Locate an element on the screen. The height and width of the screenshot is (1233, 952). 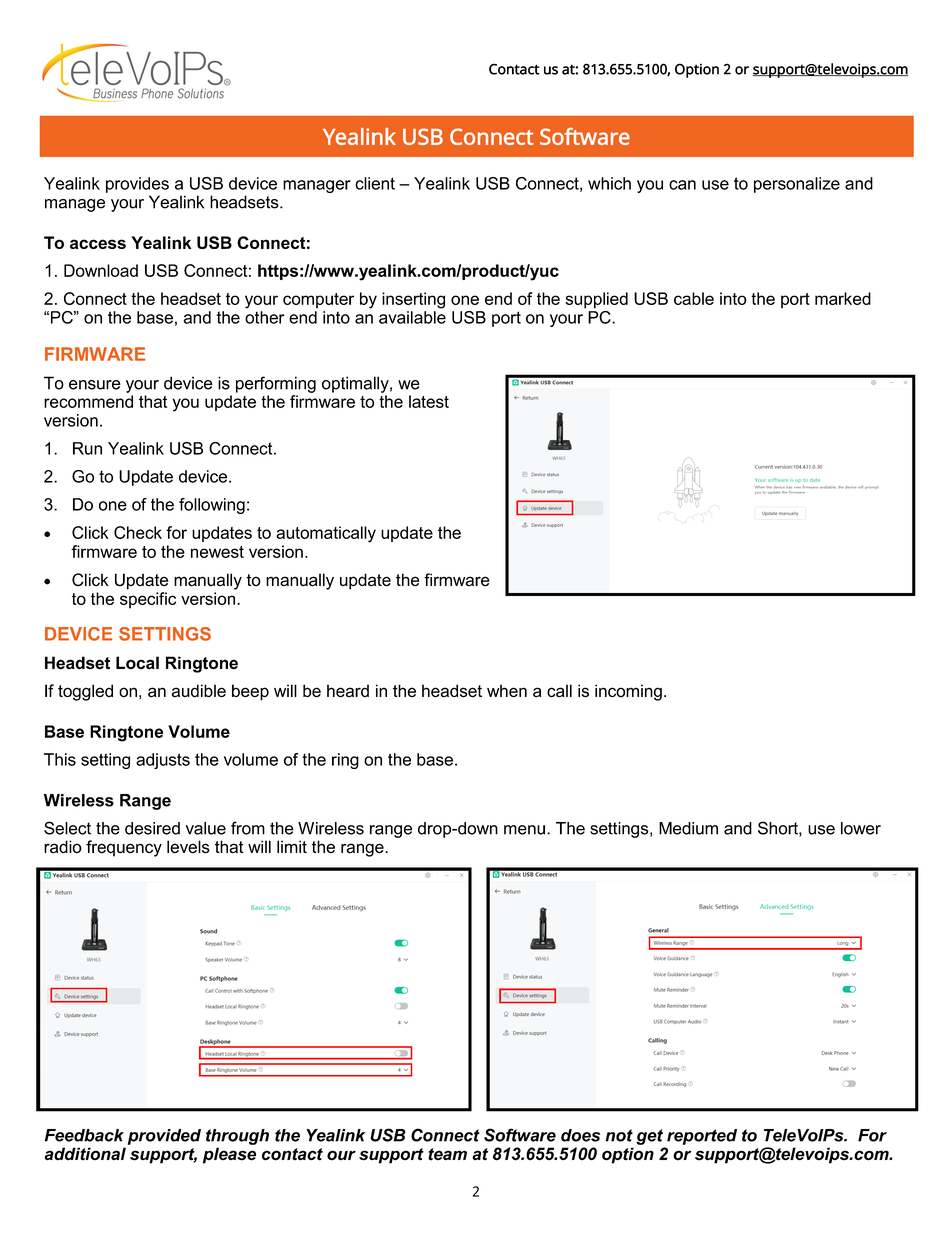
Medium is located at coordinates (688, 828).
